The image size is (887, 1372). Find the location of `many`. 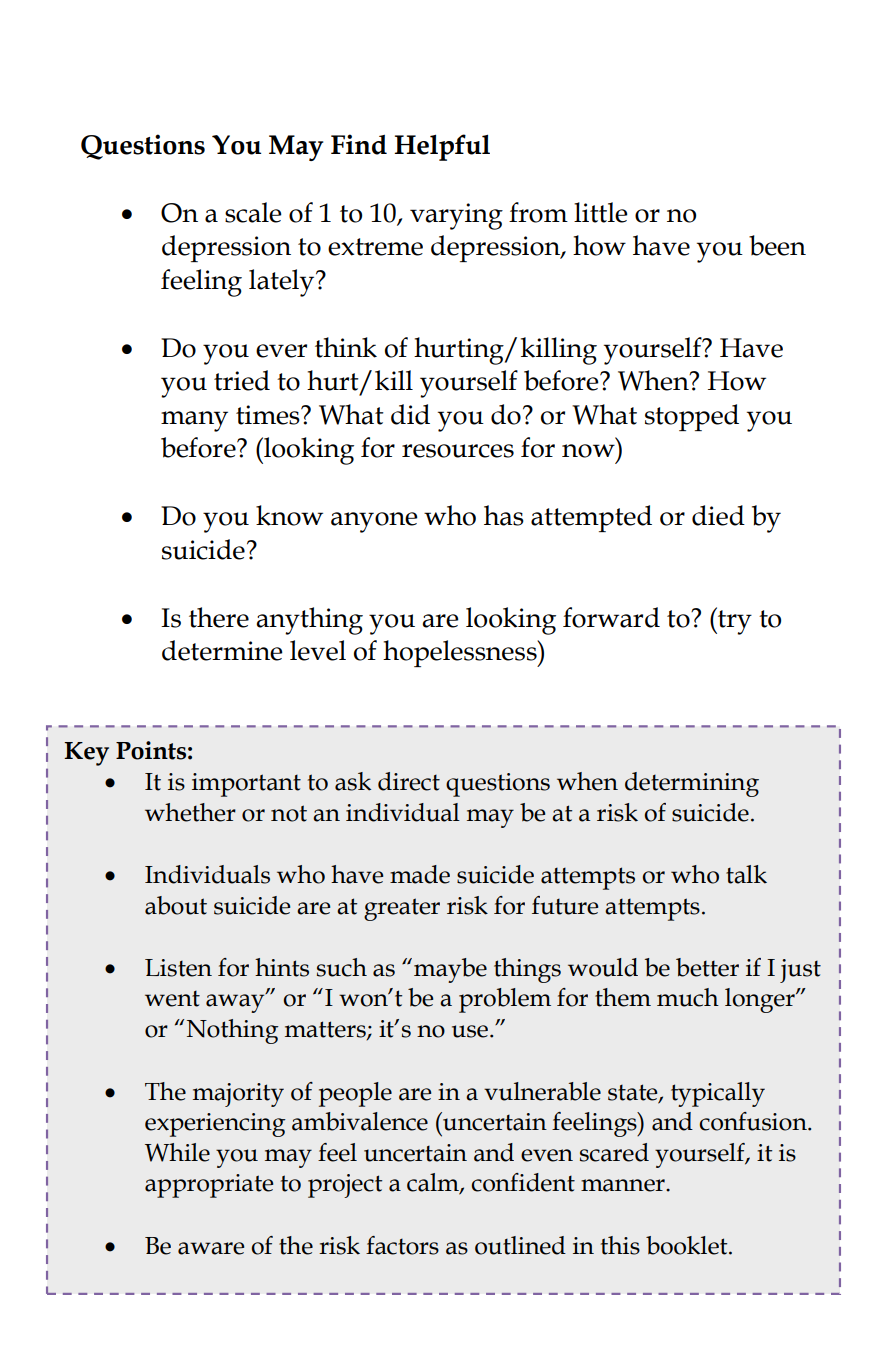

many is located at coordinates (194, 421).
